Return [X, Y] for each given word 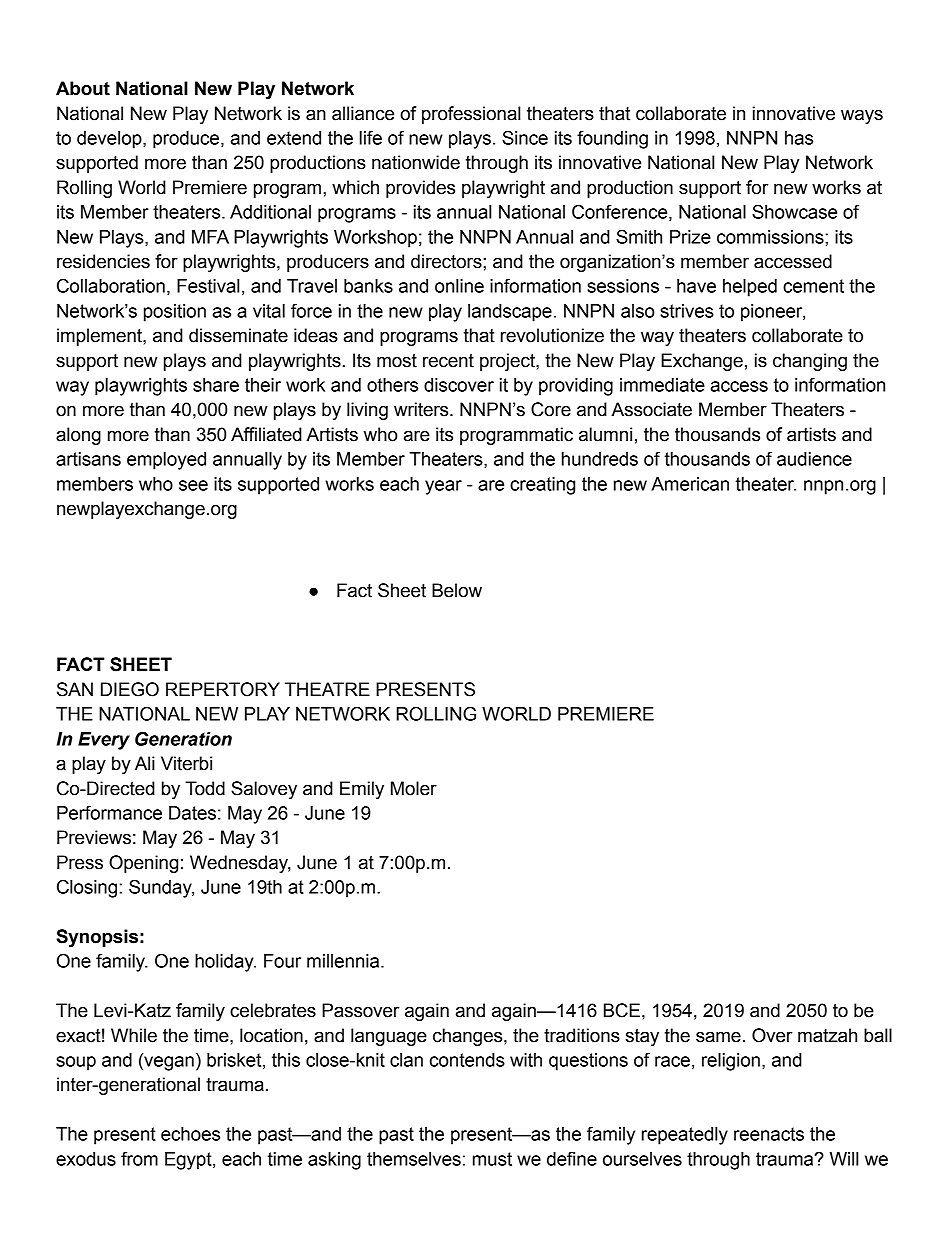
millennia [344, 961]
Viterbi [186, 763]
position [175, 313]
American [690, 484]
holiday [225, 963]
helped [750, 288]
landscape [510, 313]
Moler [414, 788]
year [443, 487]
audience [814, 459]
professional [471, 115]
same [718, 1037]
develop [110, 140]
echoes [190, 1134]
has [799, 138]
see [193, 485]
